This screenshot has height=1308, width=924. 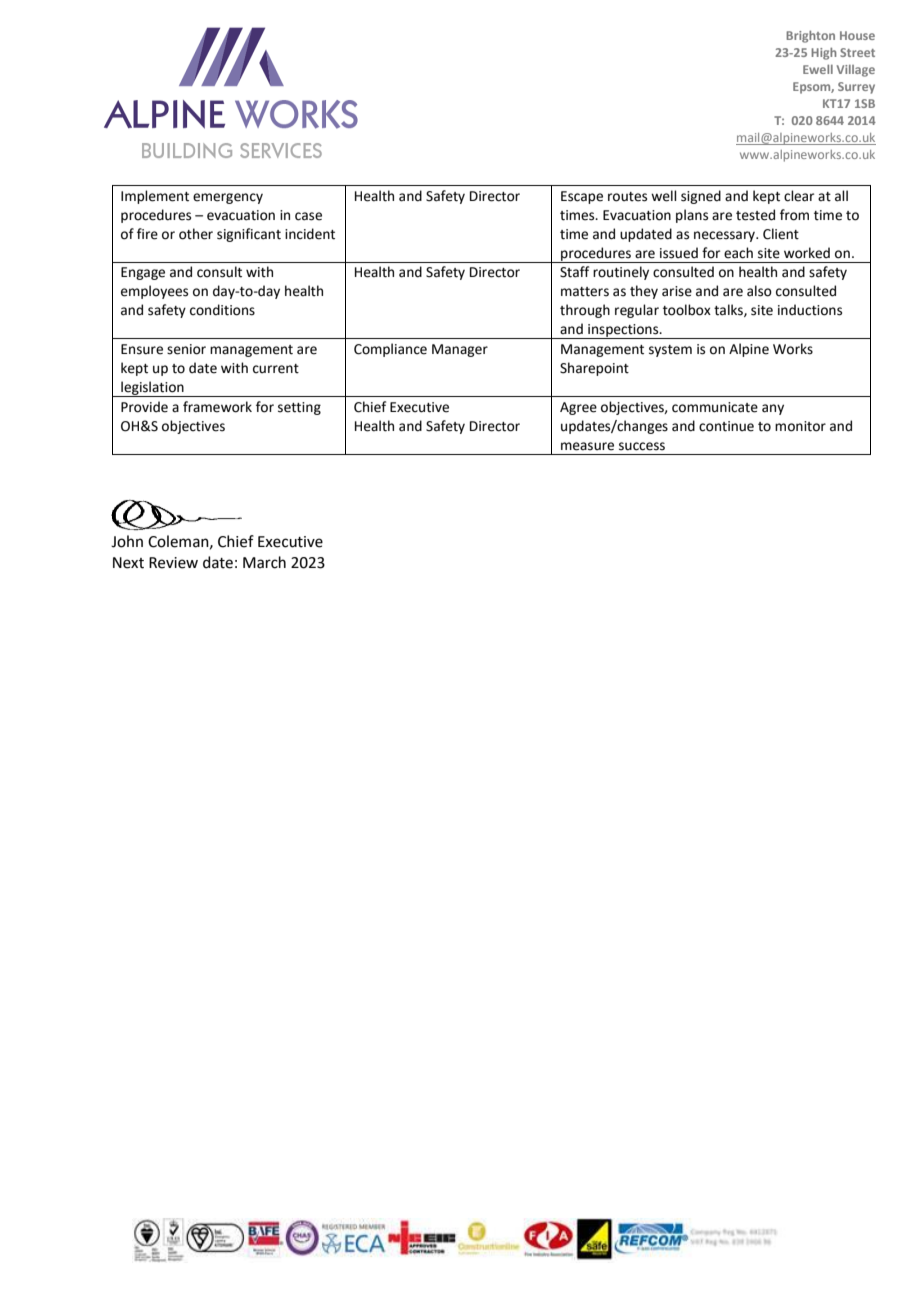 I want to click on emergency, so click(x=228, y=198).
